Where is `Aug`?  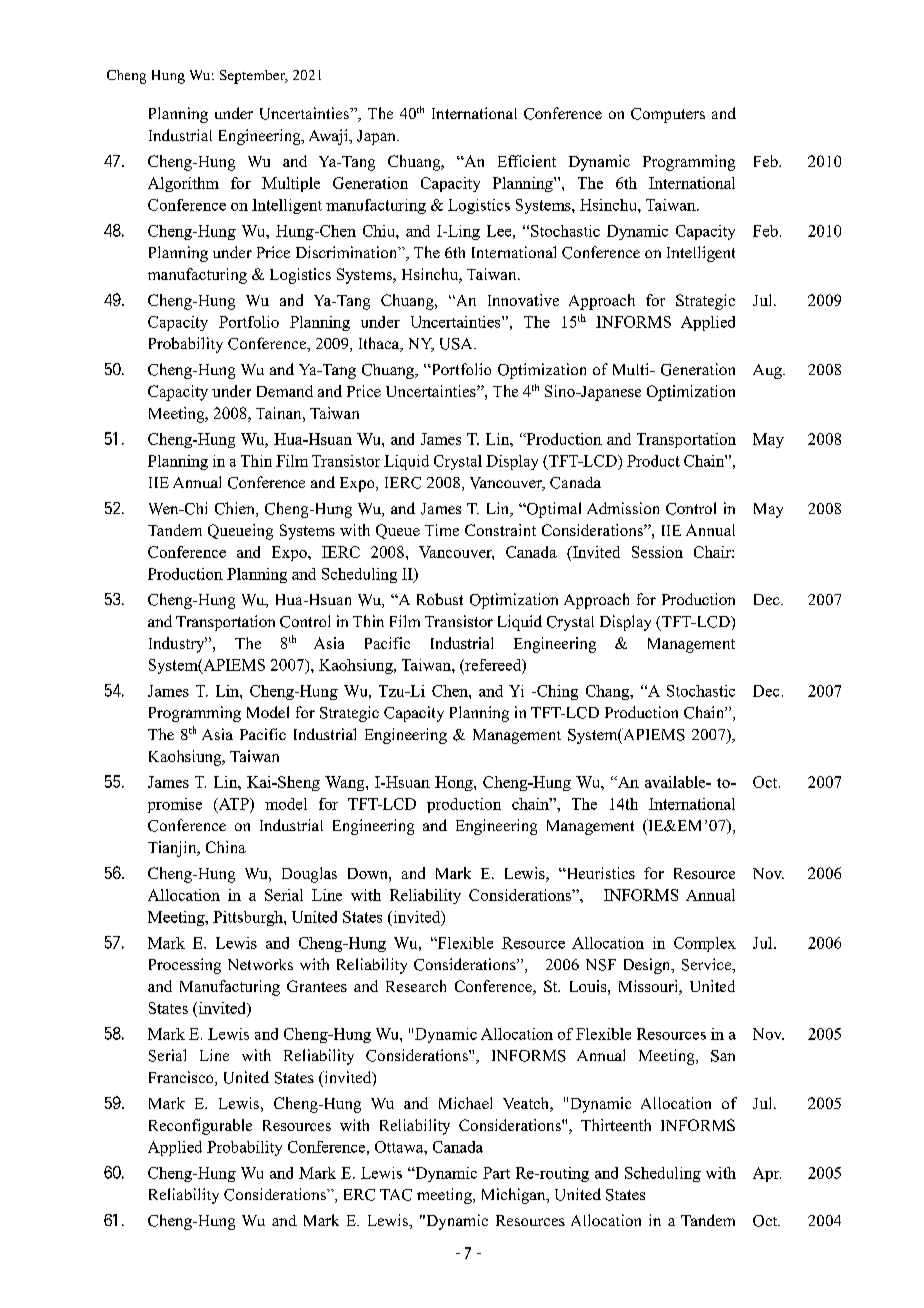
Aug is located at coordinates (768, 371).
